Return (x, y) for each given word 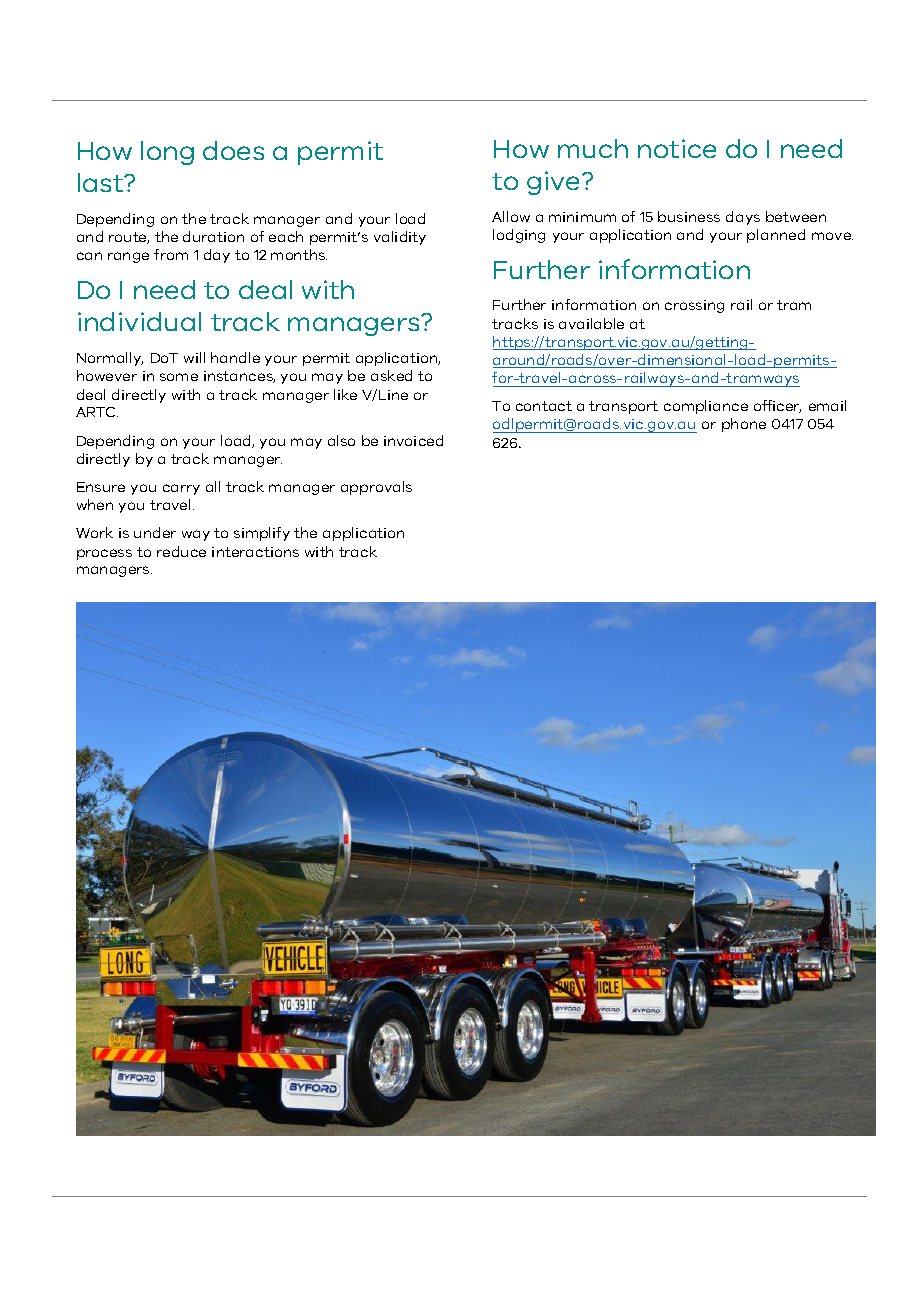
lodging (519, 236)
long (167, 153)
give (555, 183)
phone (744, 425)
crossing (694, 306)
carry (181, 489)
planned (776, 236)
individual (139, 321)
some (179, 377)
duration (213, 236)
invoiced (413, 440)
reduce (181, 551)
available (591, 323)
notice (677, 148)
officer (777, 406)
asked (391, 375)
